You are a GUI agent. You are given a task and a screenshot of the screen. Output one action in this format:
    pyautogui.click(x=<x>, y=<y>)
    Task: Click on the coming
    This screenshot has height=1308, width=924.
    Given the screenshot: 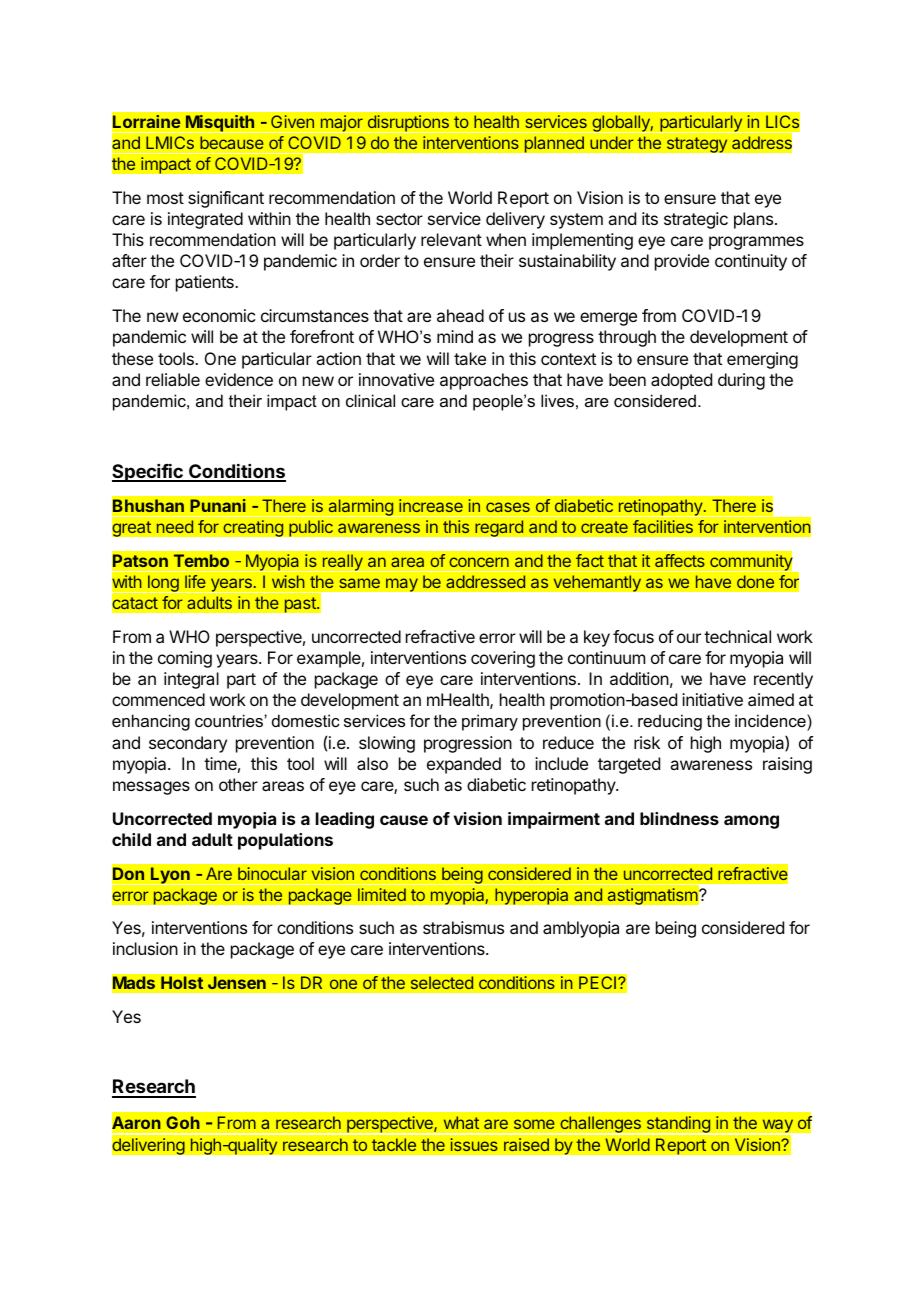 What is the action you would take?
    pyautogui.click(x=185, y=659)
